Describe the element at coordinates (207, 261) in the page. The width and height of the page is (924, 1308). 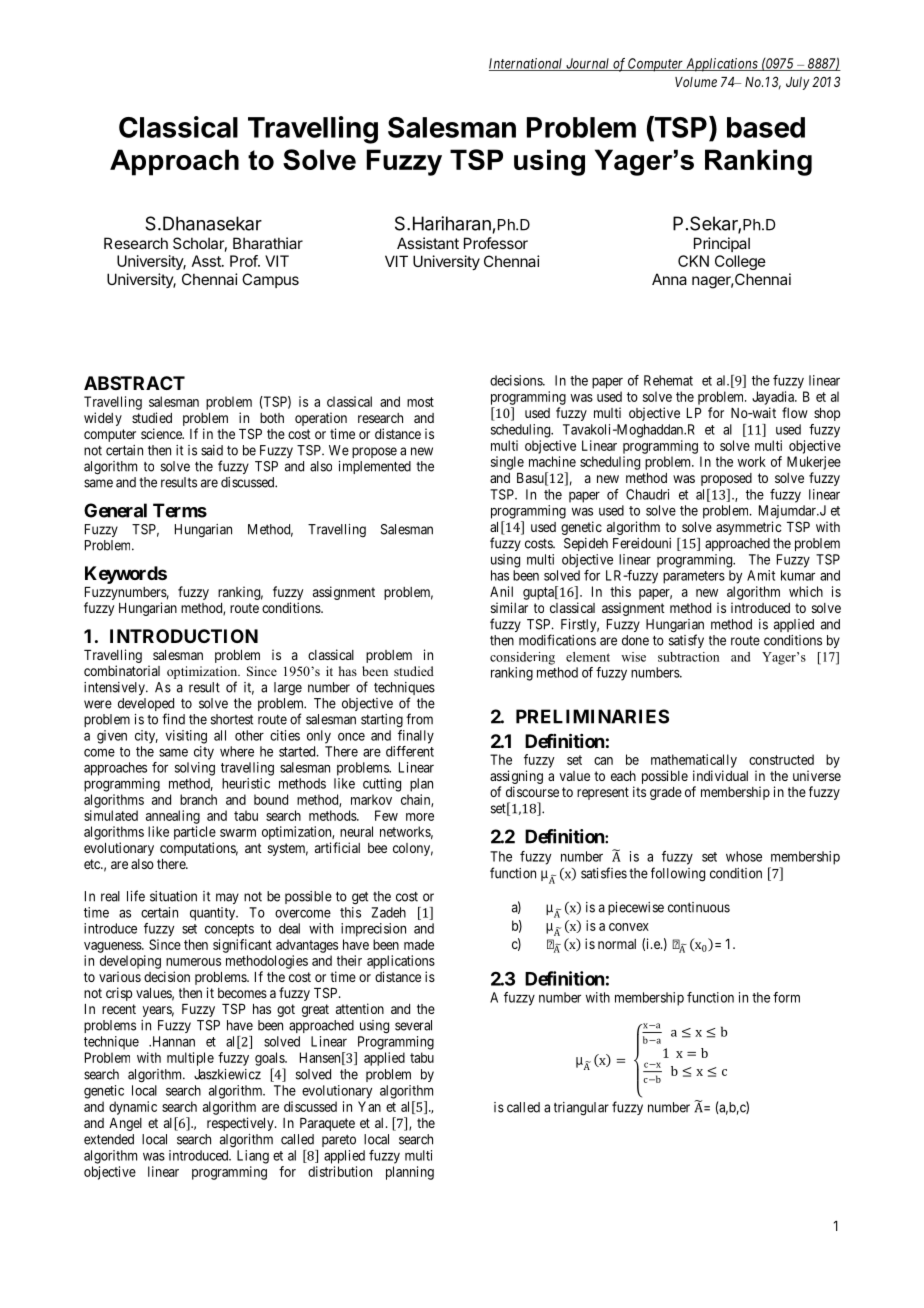
I see `Asst` at that location.
